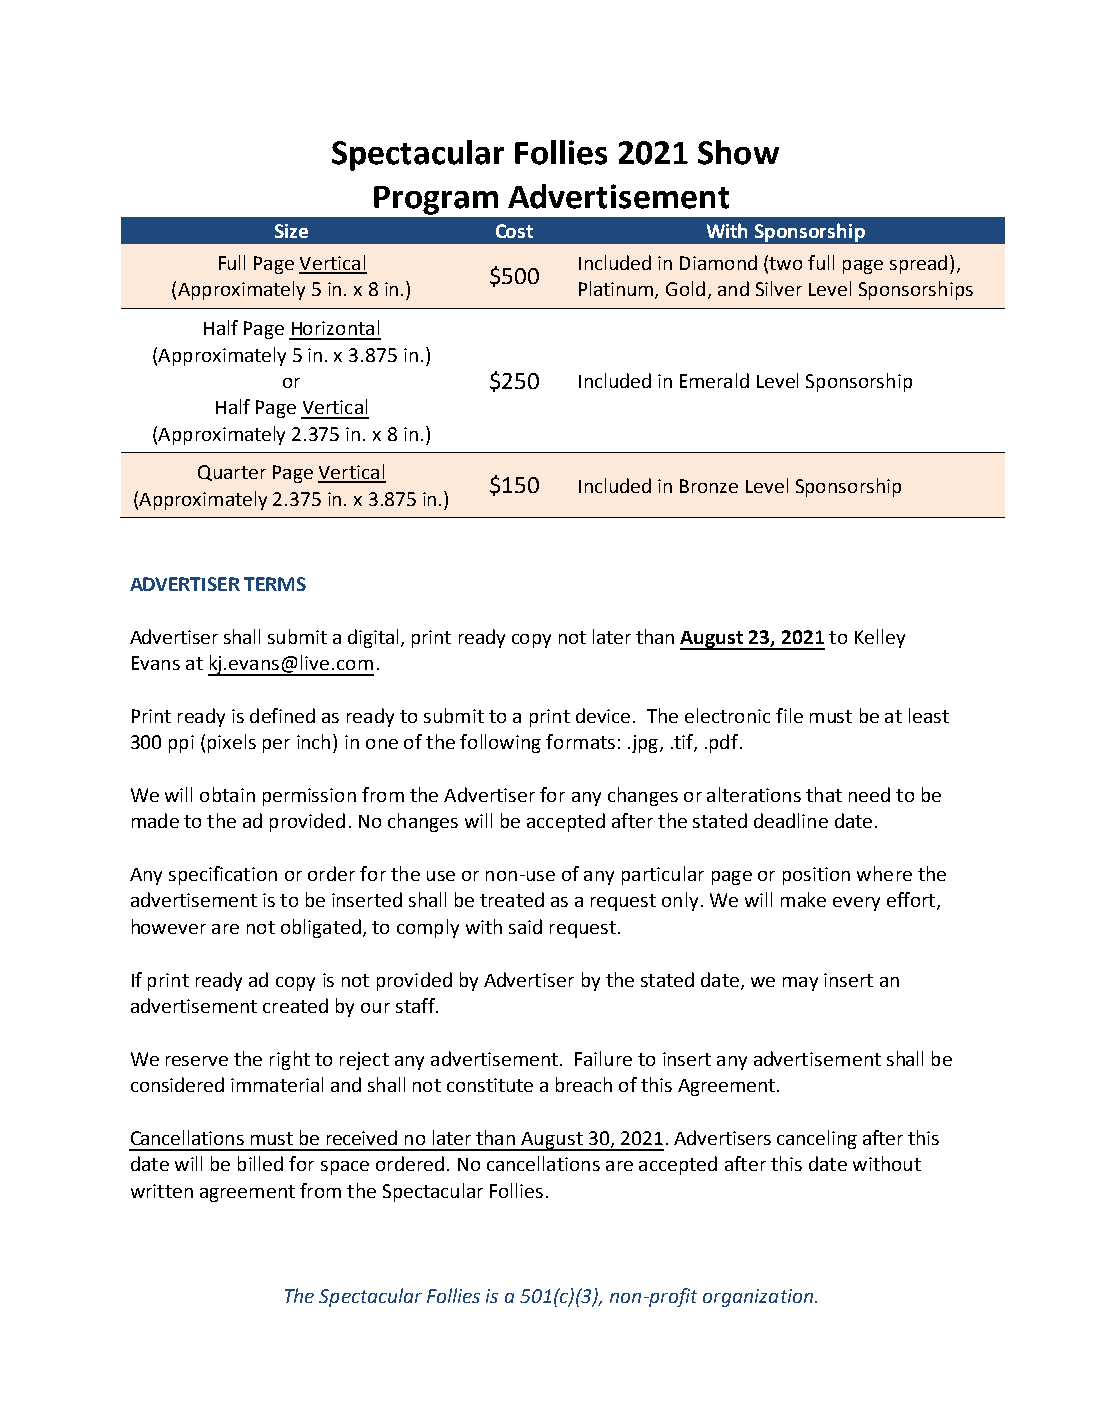 Image resolution: width=1102 pixels, height=1426 pixels. What do you see at coordinates (525, 926) in the page?
I see `said` at bounding box center [525, 926].
